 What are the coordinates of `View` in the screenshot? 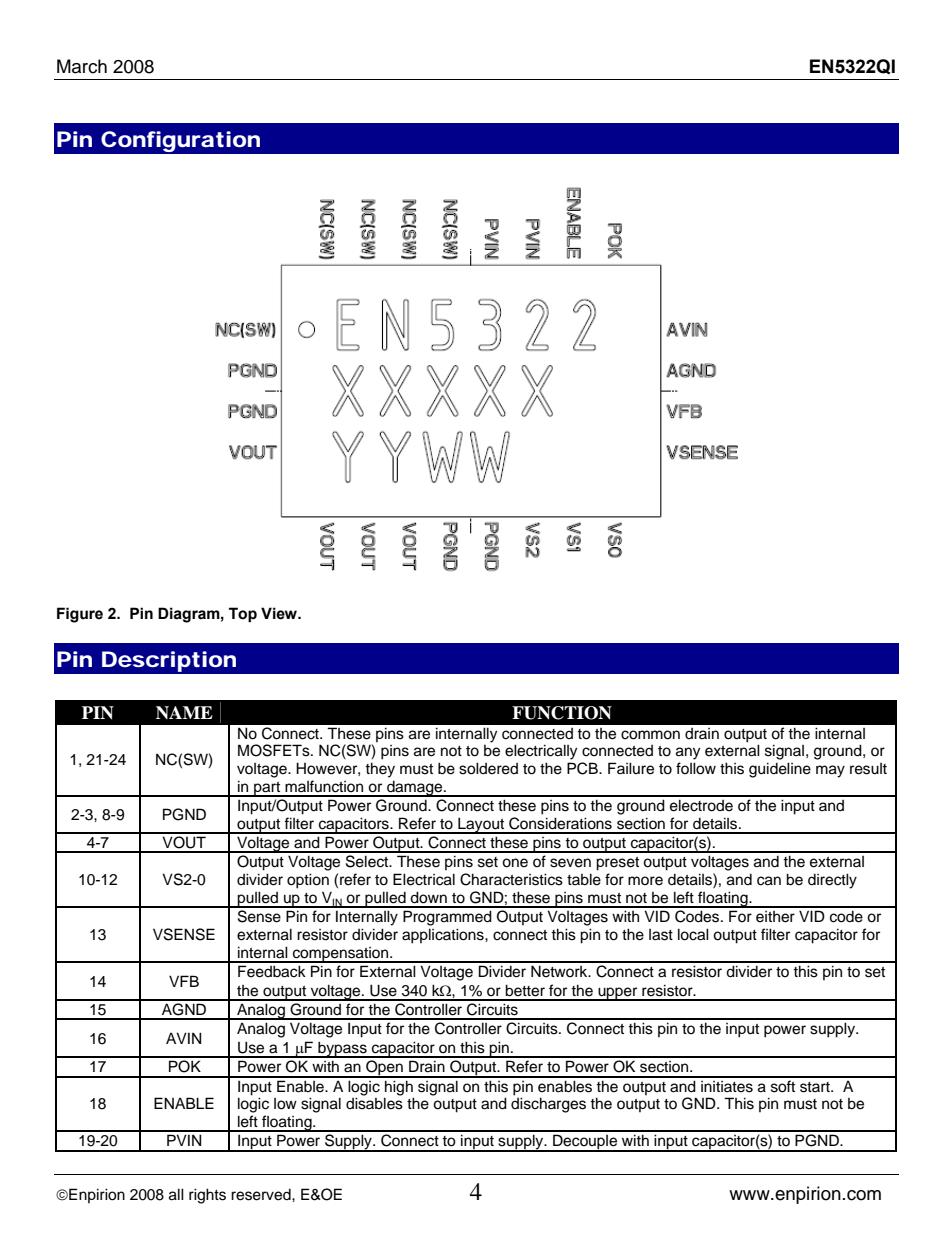 It's located at (280, 613).
